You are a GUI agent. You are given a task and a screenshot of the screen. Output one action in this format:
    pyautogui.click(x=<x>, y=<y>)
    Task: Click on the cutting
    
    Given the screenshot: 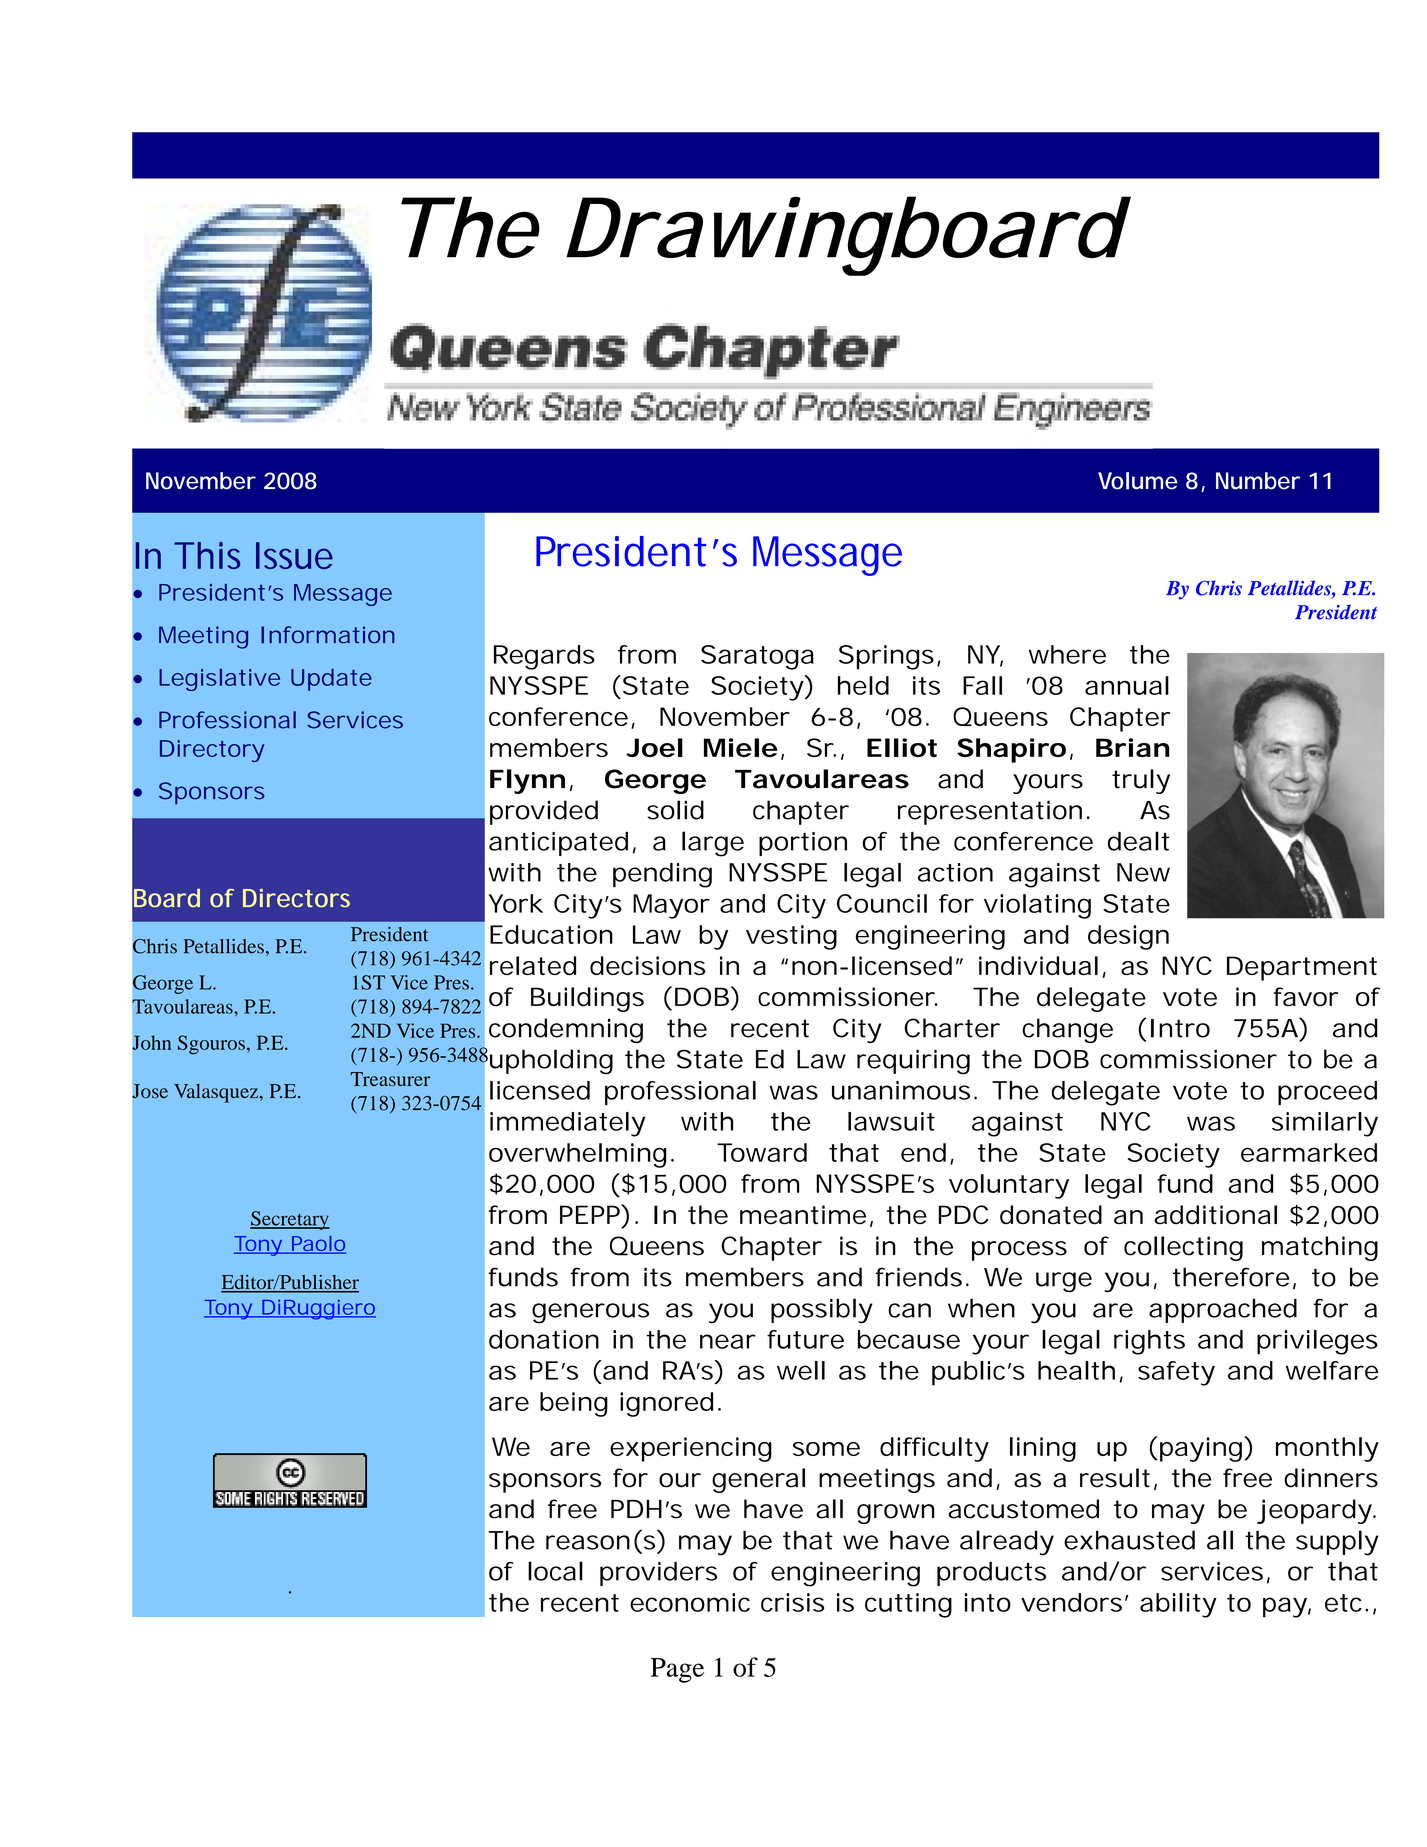 What is the action you would take?
    pyautogui.click(x=908, y=1605)
